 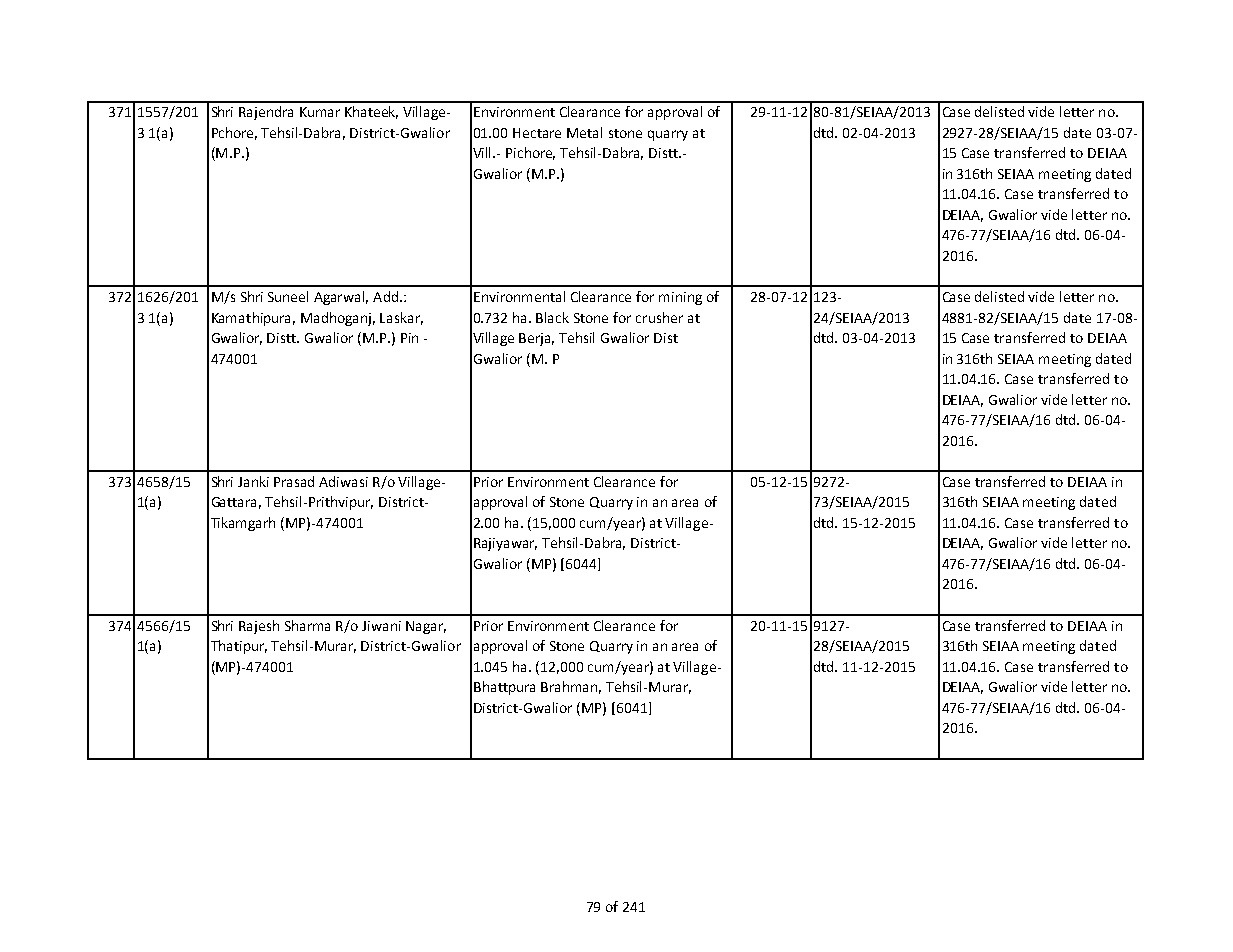 I want to click on Kumar, so click(x=320, y=112).
